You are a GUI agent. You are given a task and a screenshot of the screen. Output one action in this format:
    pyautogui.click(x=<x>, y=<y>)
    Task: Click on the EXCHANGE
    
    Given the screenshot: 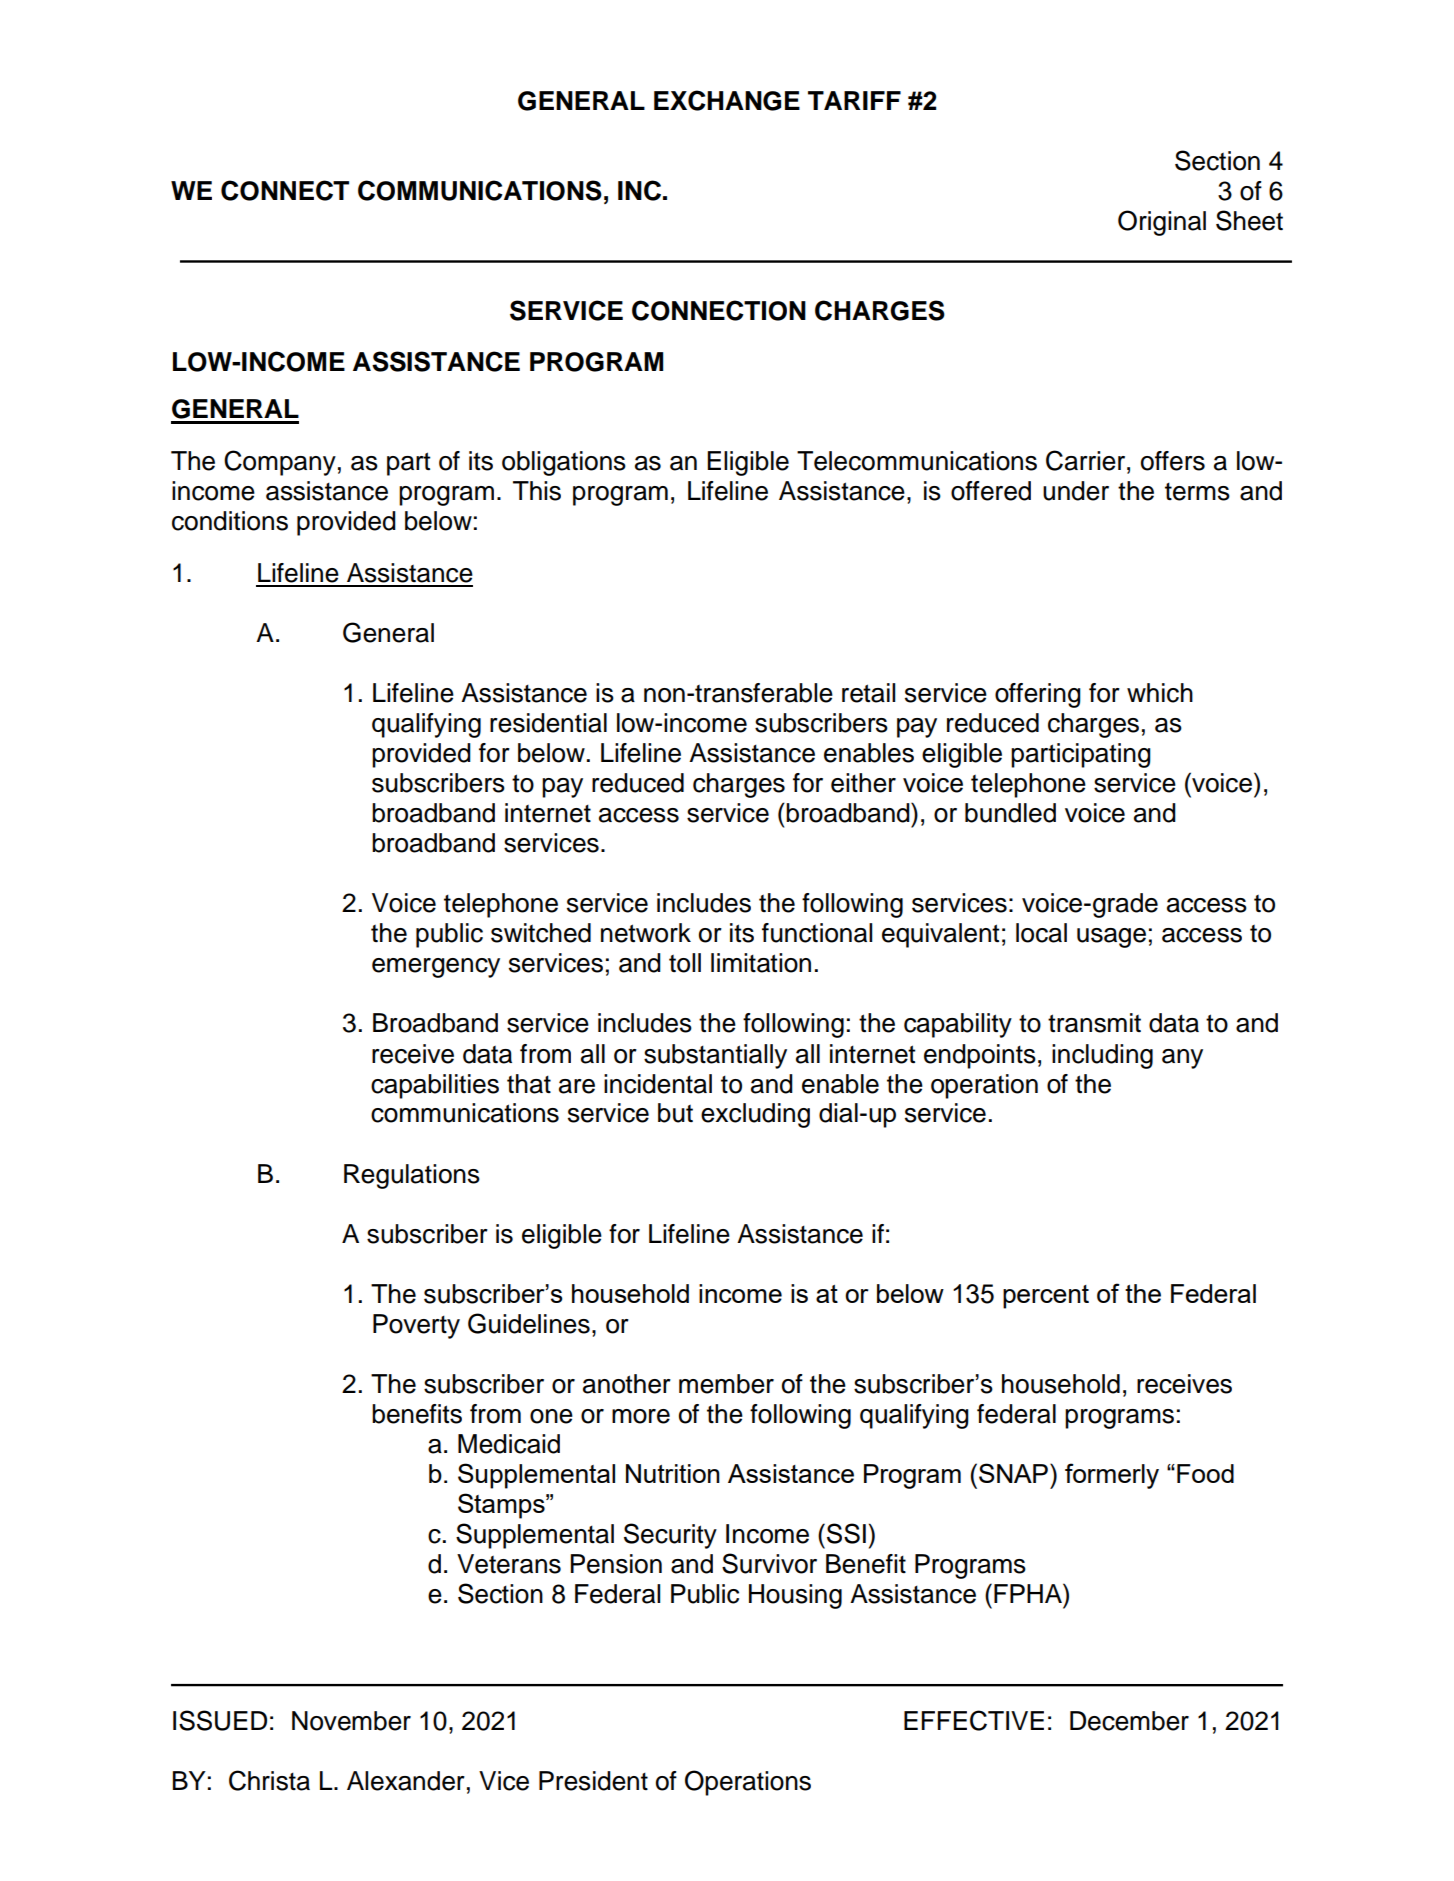 What is the action you would take?
    pyautogui.click(x=727, y=100)
